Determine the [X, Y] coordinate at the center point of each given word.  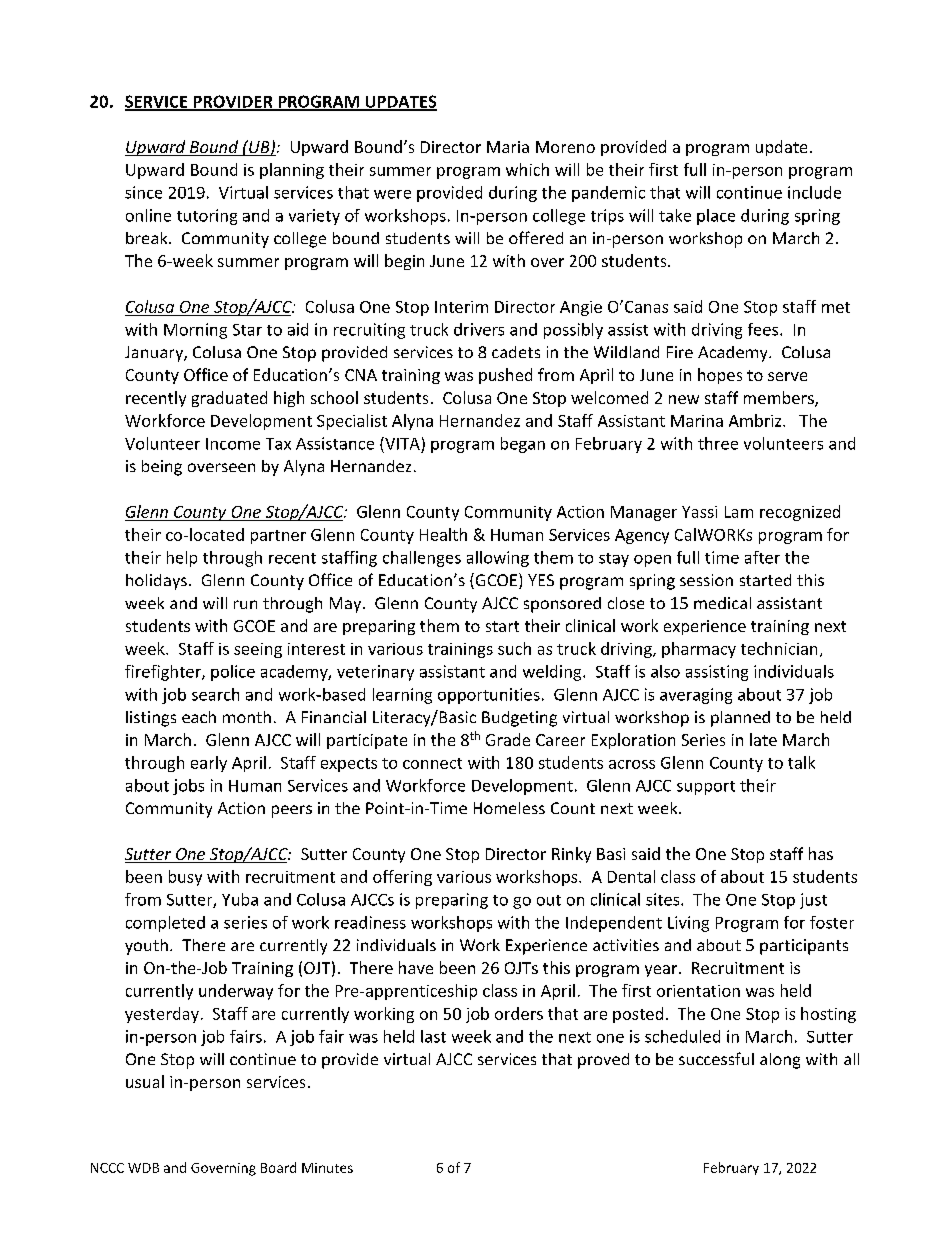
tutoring [207, 217]
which [527, 169]
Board [278, 1167]
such [514, 648]
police [233, 673]
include [814, 192]
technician [779, 648]
